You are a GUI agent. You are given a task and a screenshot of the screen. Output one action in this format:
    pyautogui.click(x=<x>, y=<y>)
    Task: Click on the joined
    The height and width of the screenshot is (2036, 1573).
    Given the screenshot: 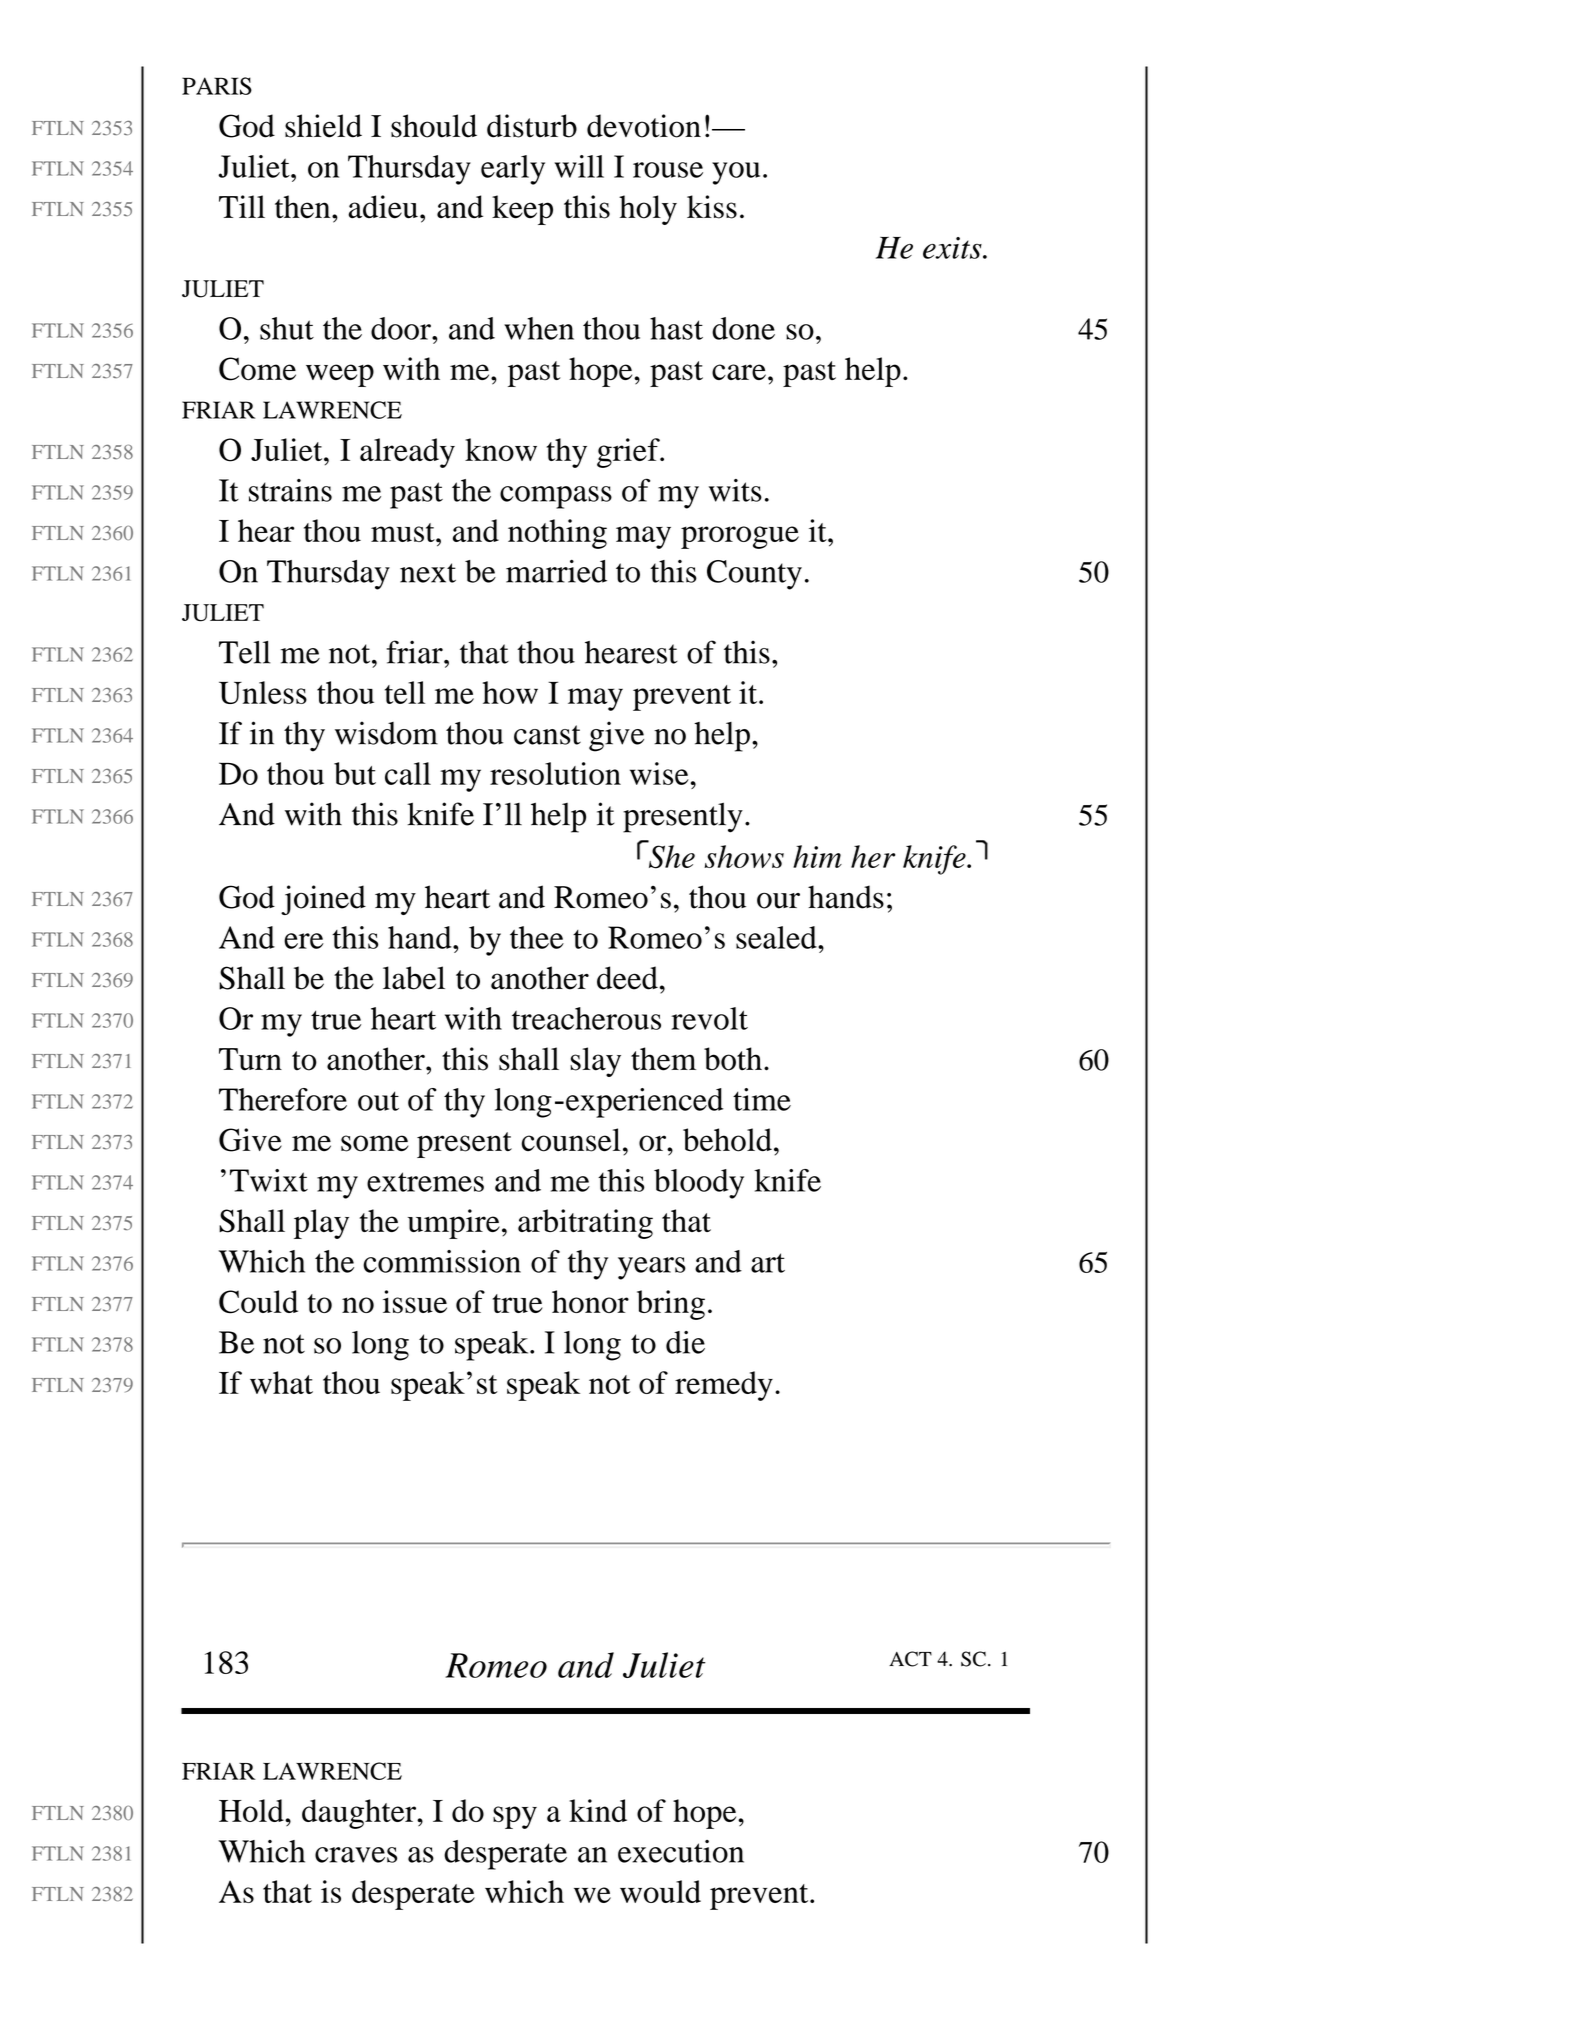 What is the action you would take?
    pyautogui.click(x=323, y=900)
